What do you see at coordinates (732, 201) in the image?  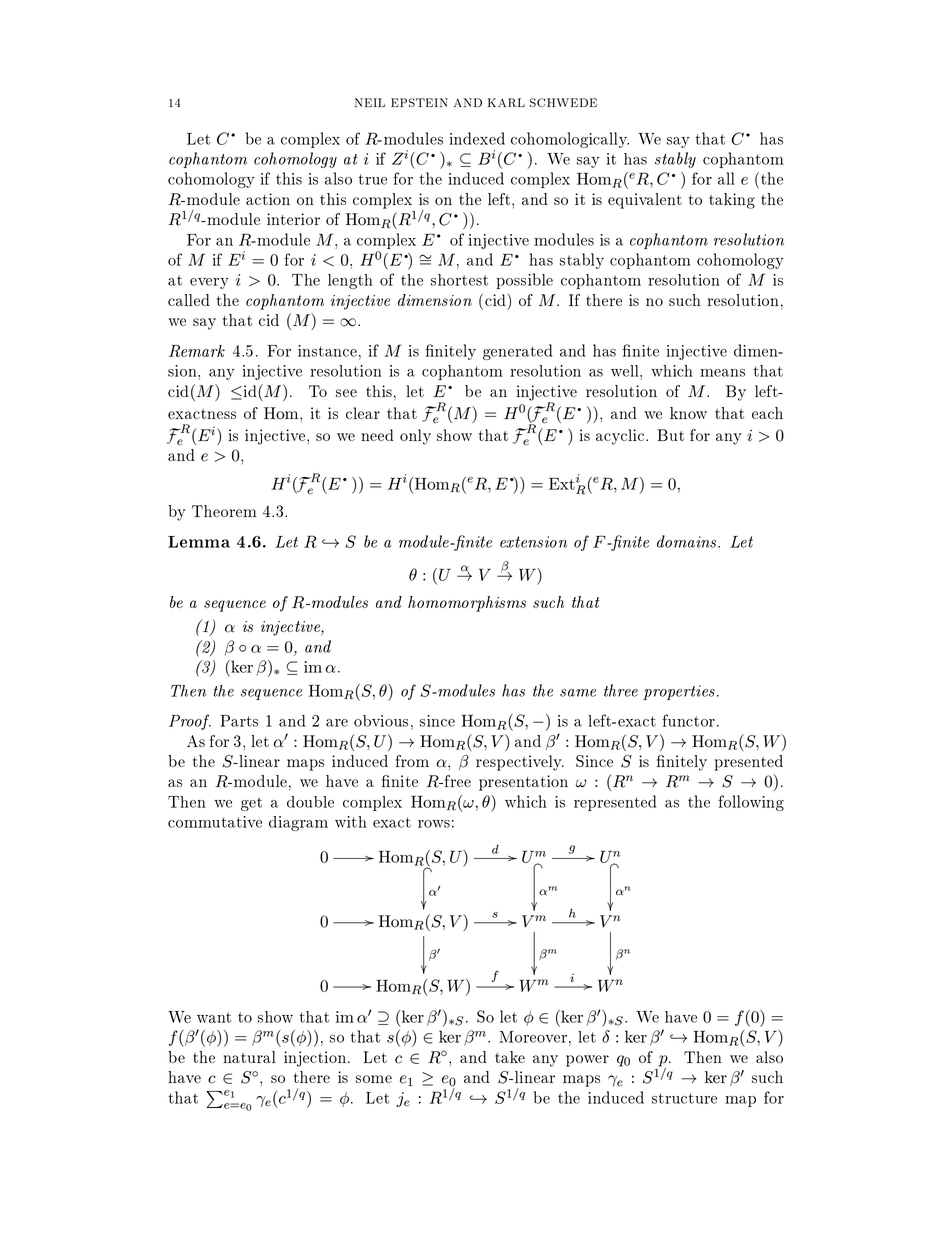 I see `taking` at bounding box center [732, 201].
